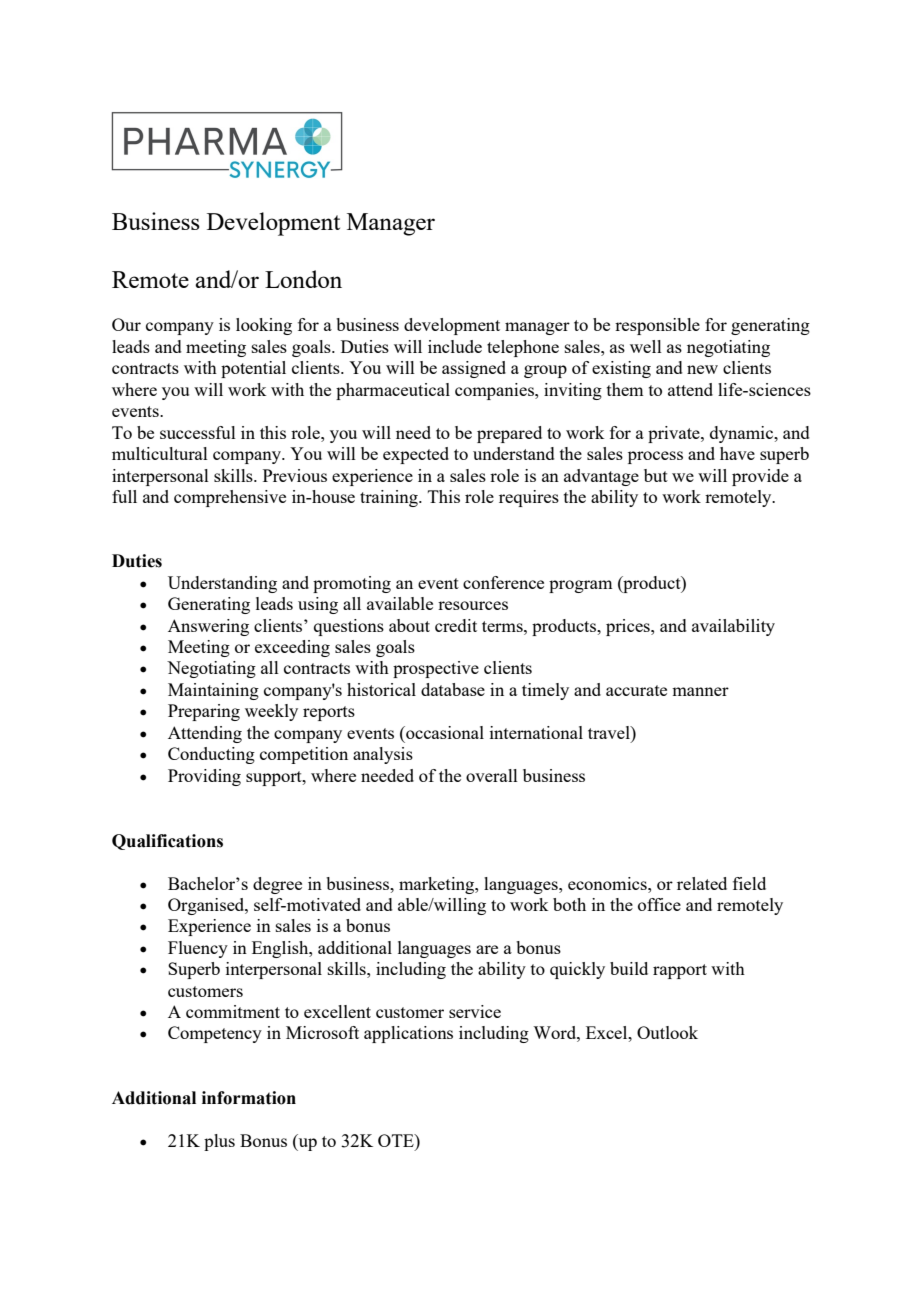  Describe the element at coordinates (455, 346) in the image. I see `include` at that location.
